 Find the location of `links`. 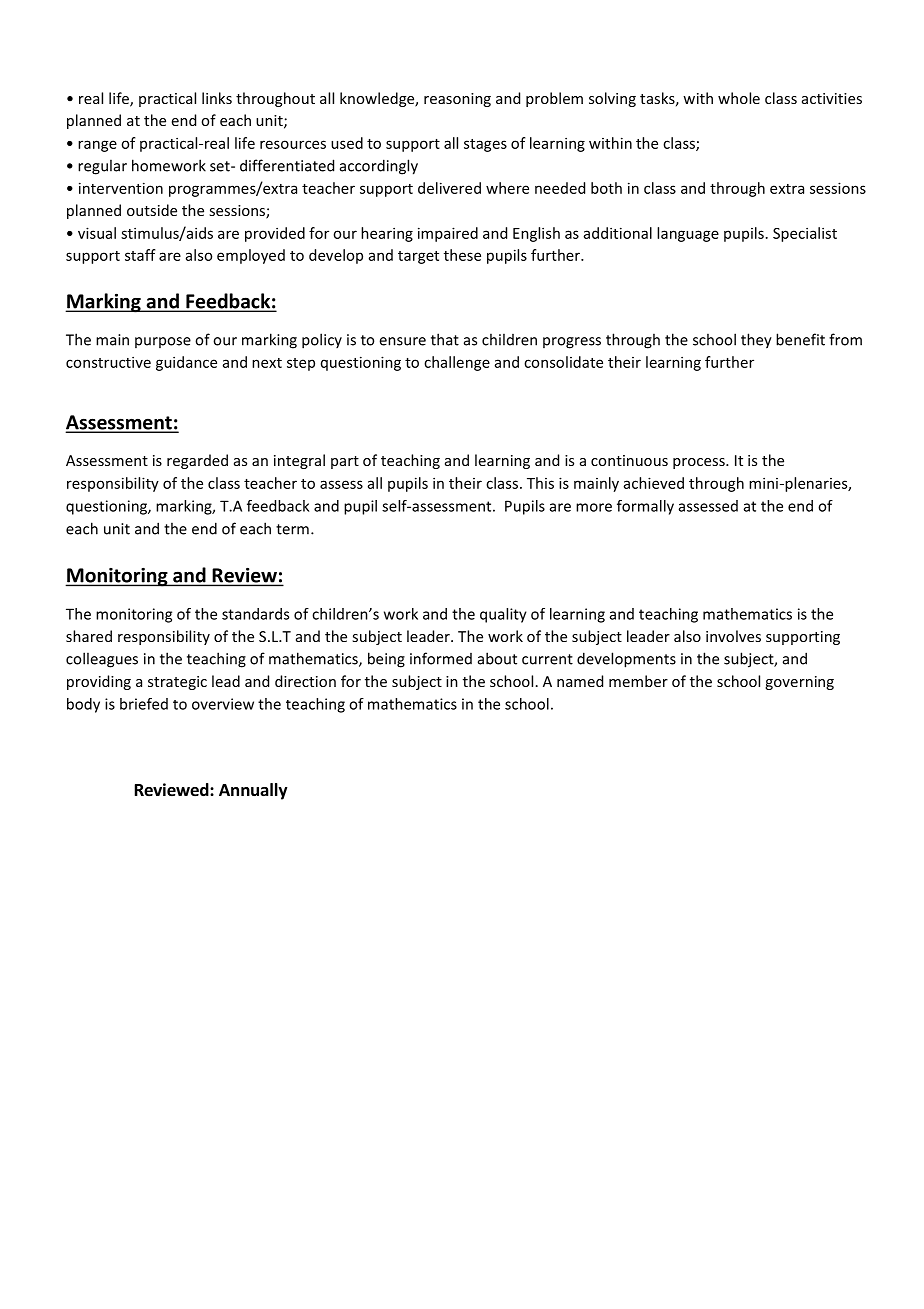

links is located at coordinates (217, 98).
